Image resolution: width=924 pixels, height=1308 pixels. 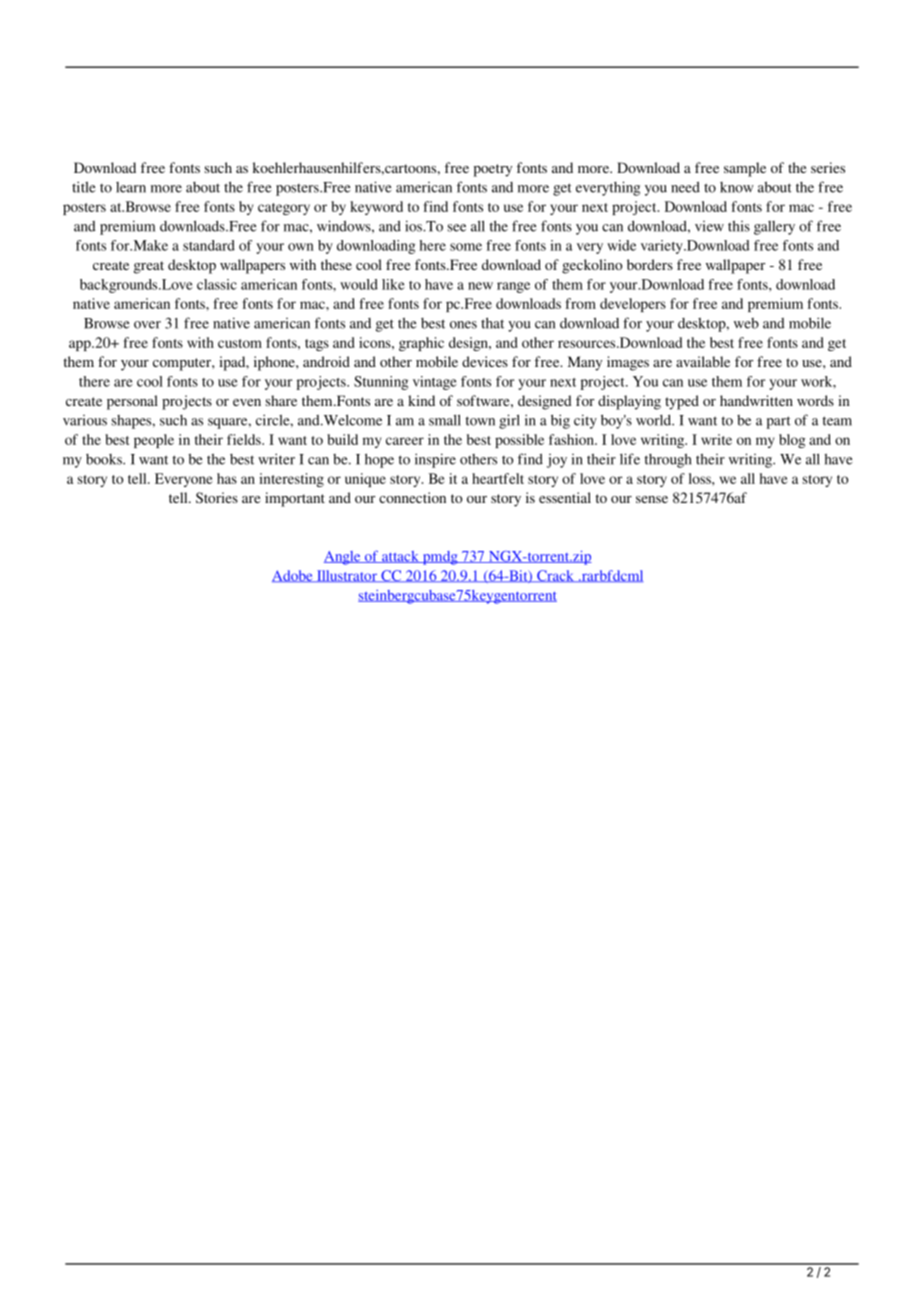 I want to click on attack, so click(x=400, y=557).
